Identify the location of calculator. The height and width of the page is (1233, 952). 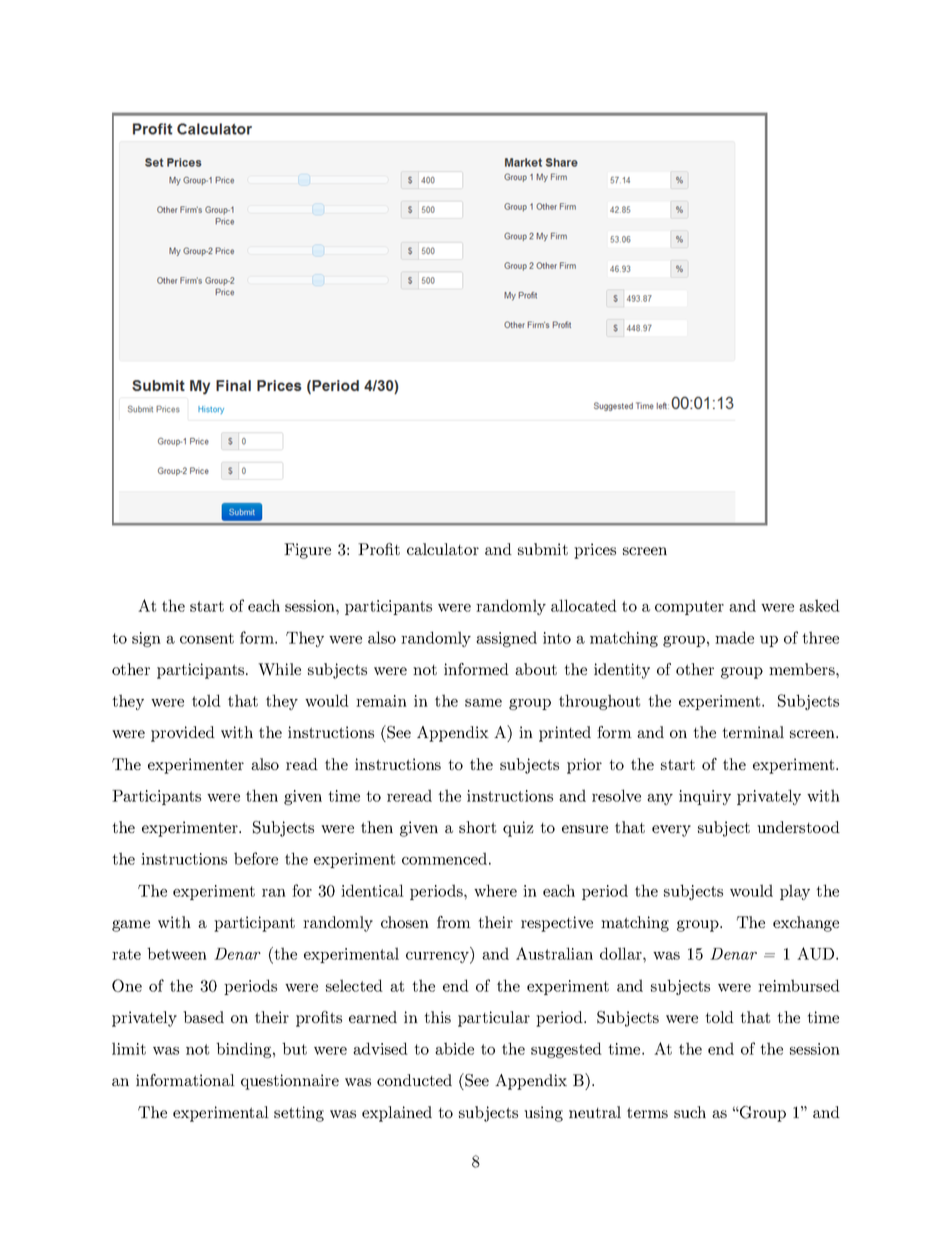
(443, 549).
